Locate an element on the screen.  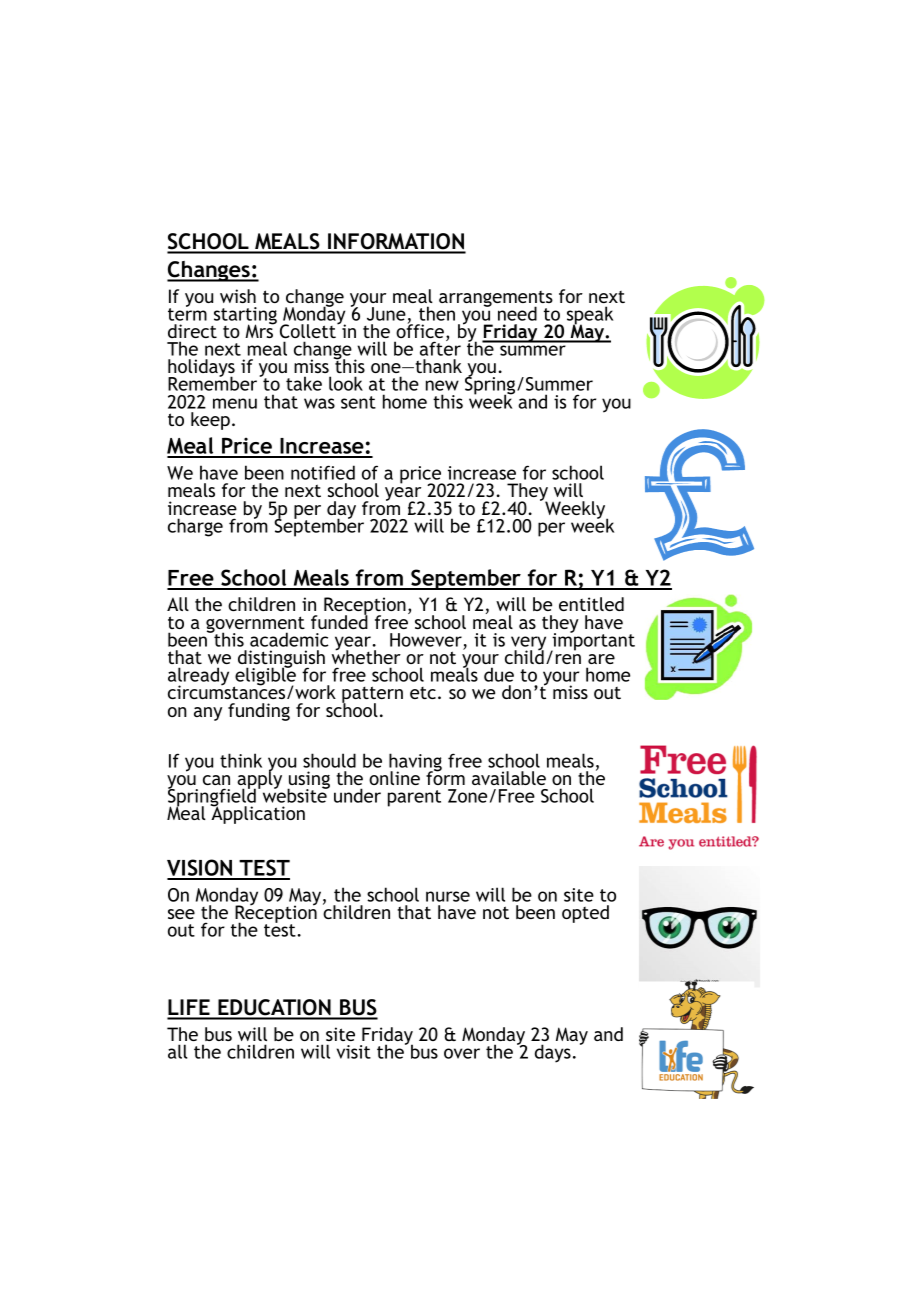
any is located at coordinates (208, 714).
